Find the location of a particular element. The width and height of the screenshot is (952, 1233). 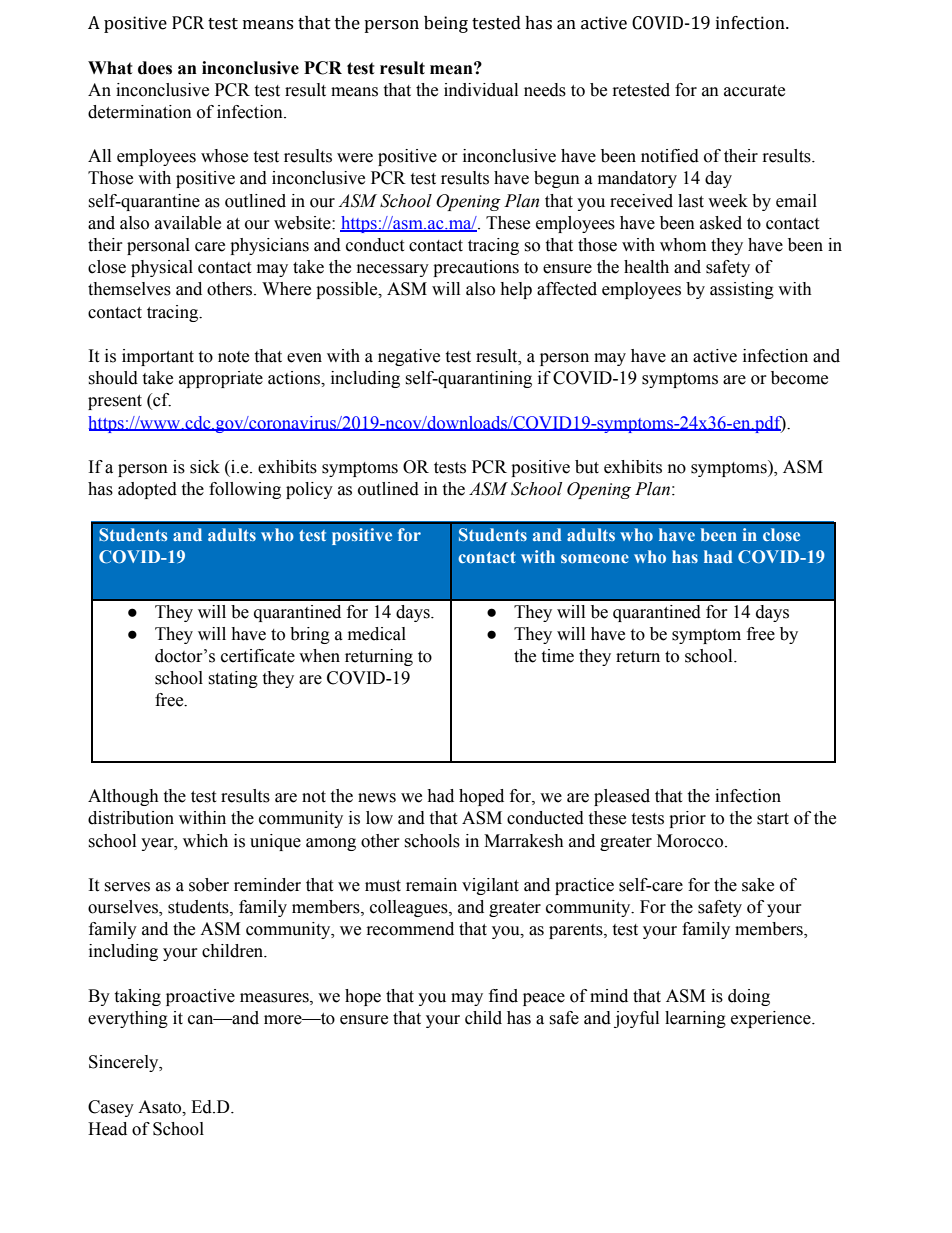

news is located at coordinates (377, 798).
